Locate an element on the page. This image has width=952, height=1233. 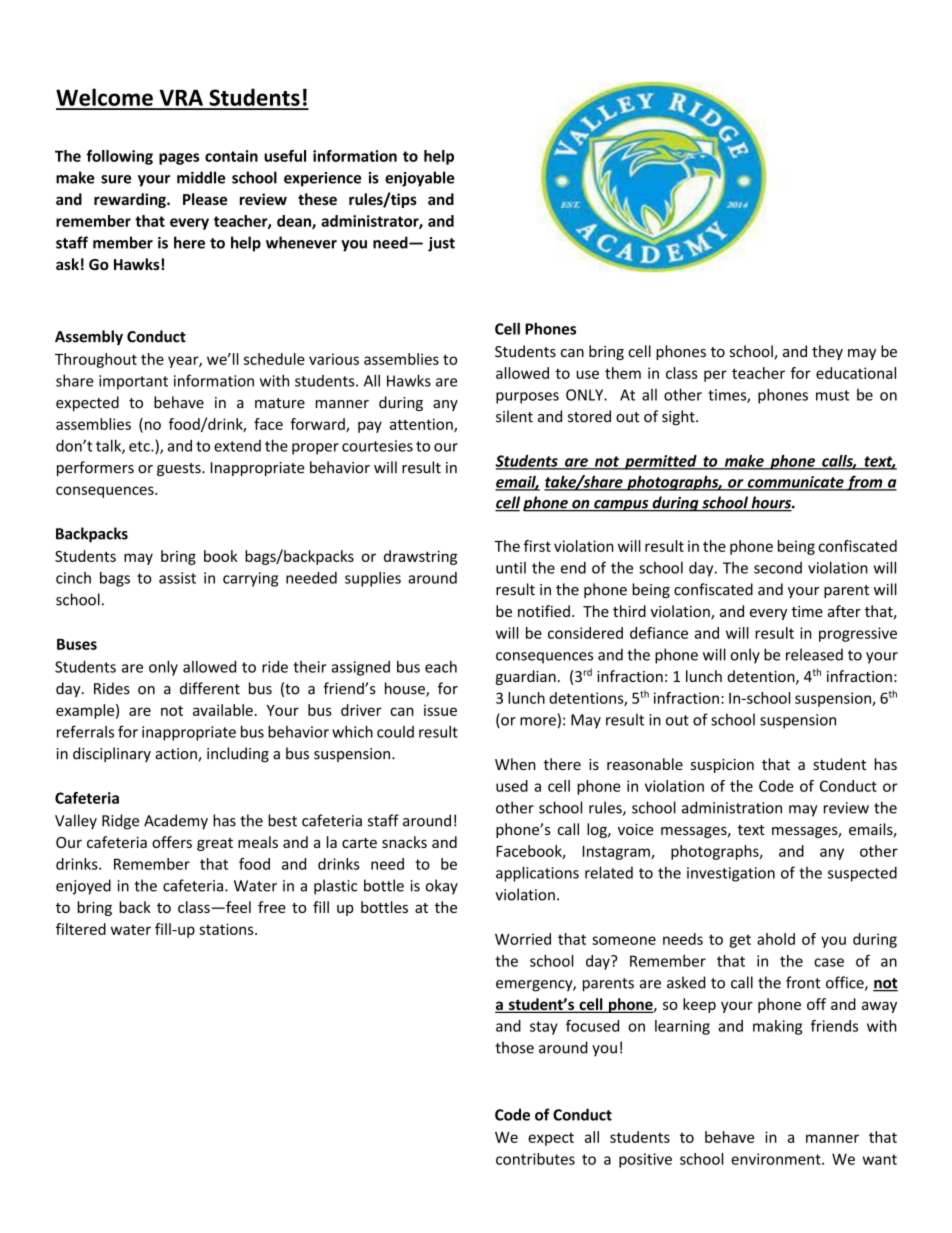
environment is located at coordinates (777, 1159).
